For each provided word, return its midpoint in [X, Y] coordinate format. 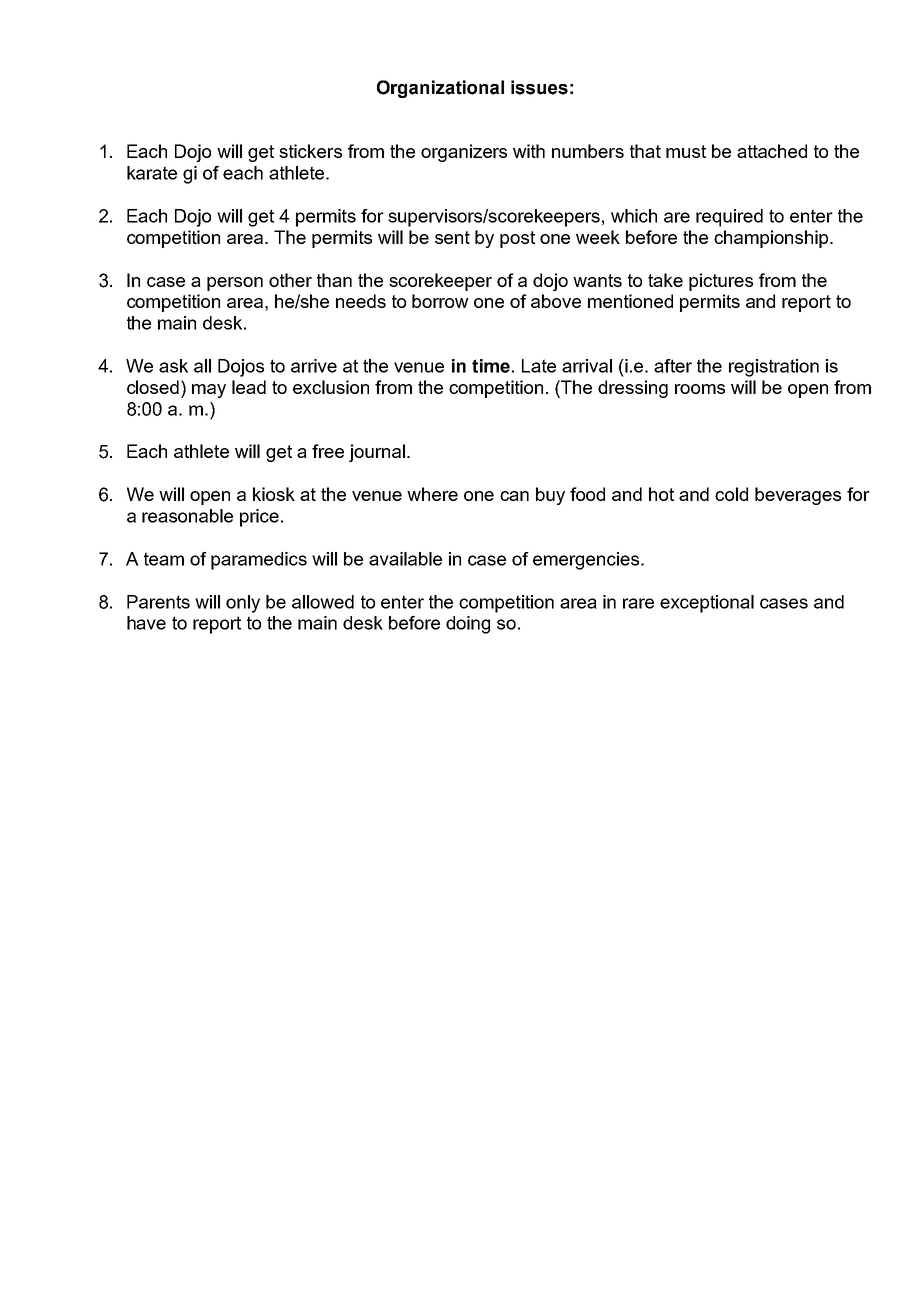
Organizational [440, 89]
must [686, 151]
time [491, 366]
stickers [310, 151]
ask [173, 366]
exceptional [707, 604]
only [243, 604]
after [673, 366]
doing [468, 625]
